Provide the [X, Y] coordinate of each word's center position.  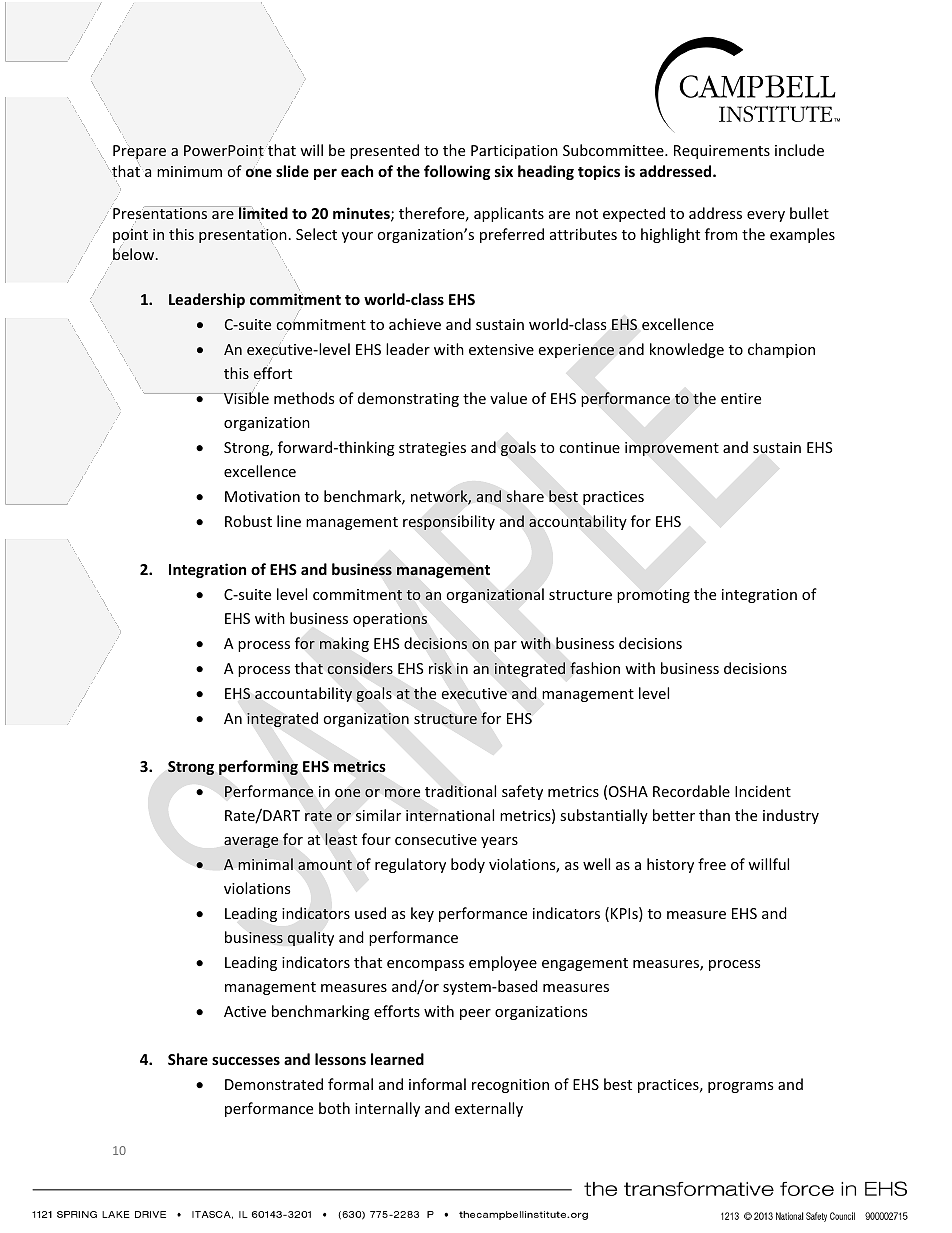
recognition [510, 1086]
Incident [763, 791]
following [457, 172]
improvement [672, 449]
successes [246, 1061]
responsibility [449, 522]
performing [258, 767]
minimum [189, 171]
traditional [460, 791]
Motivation [262, 496]
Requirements [722, 152]
